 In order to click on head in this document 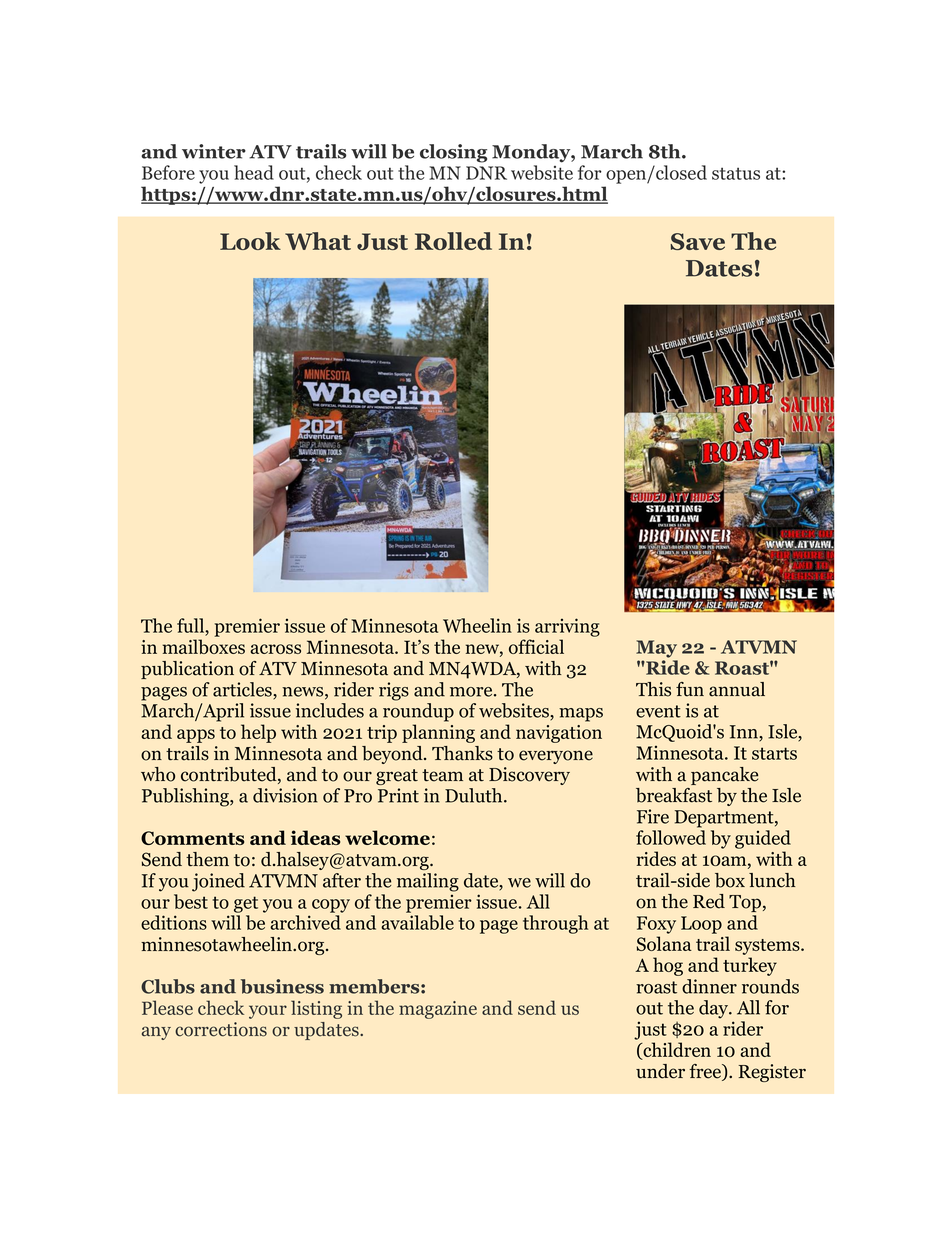, I will do `click(254, 172)`.
